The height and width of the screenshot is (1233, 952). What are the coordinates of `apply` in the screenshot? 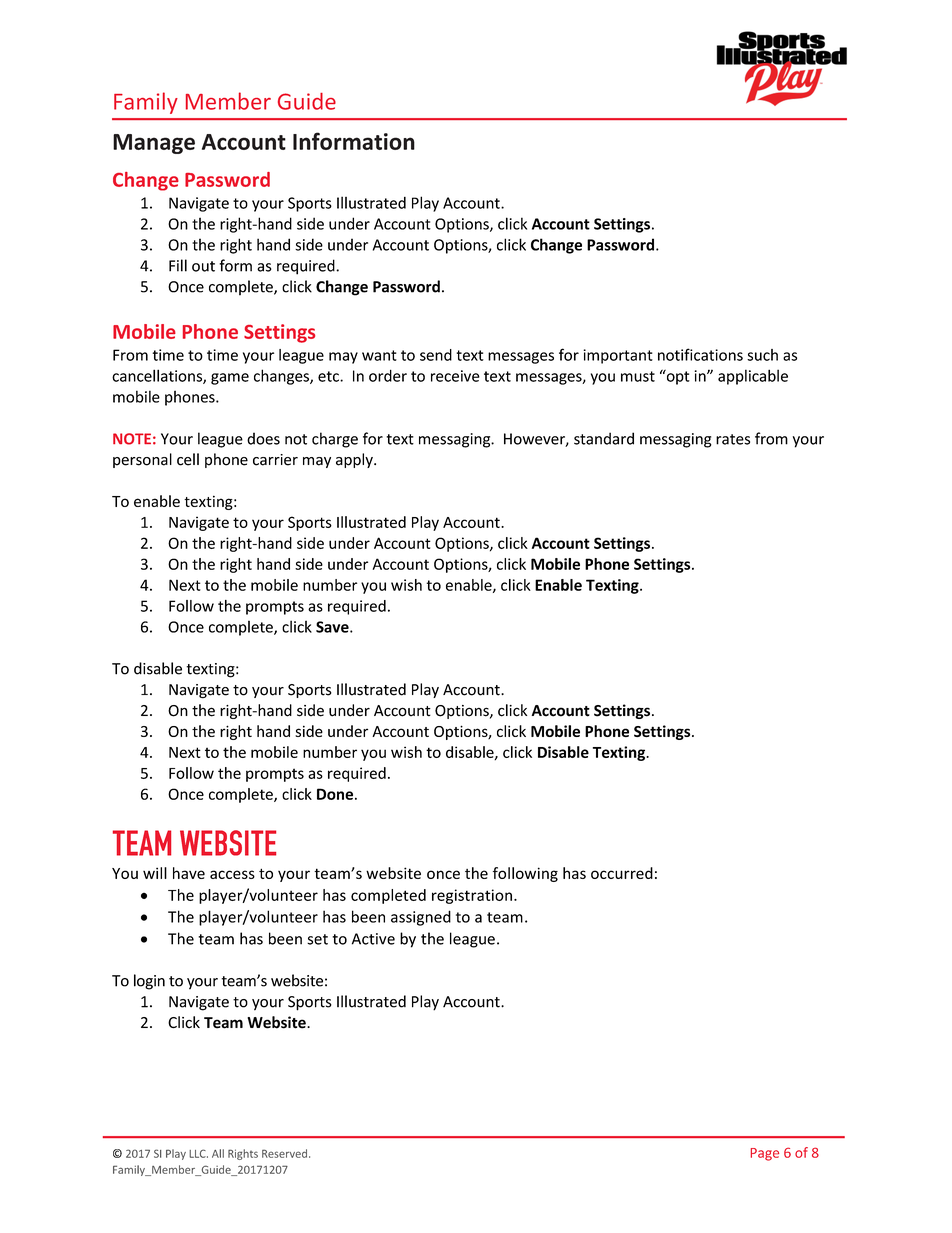 It's located at (355, 460).
